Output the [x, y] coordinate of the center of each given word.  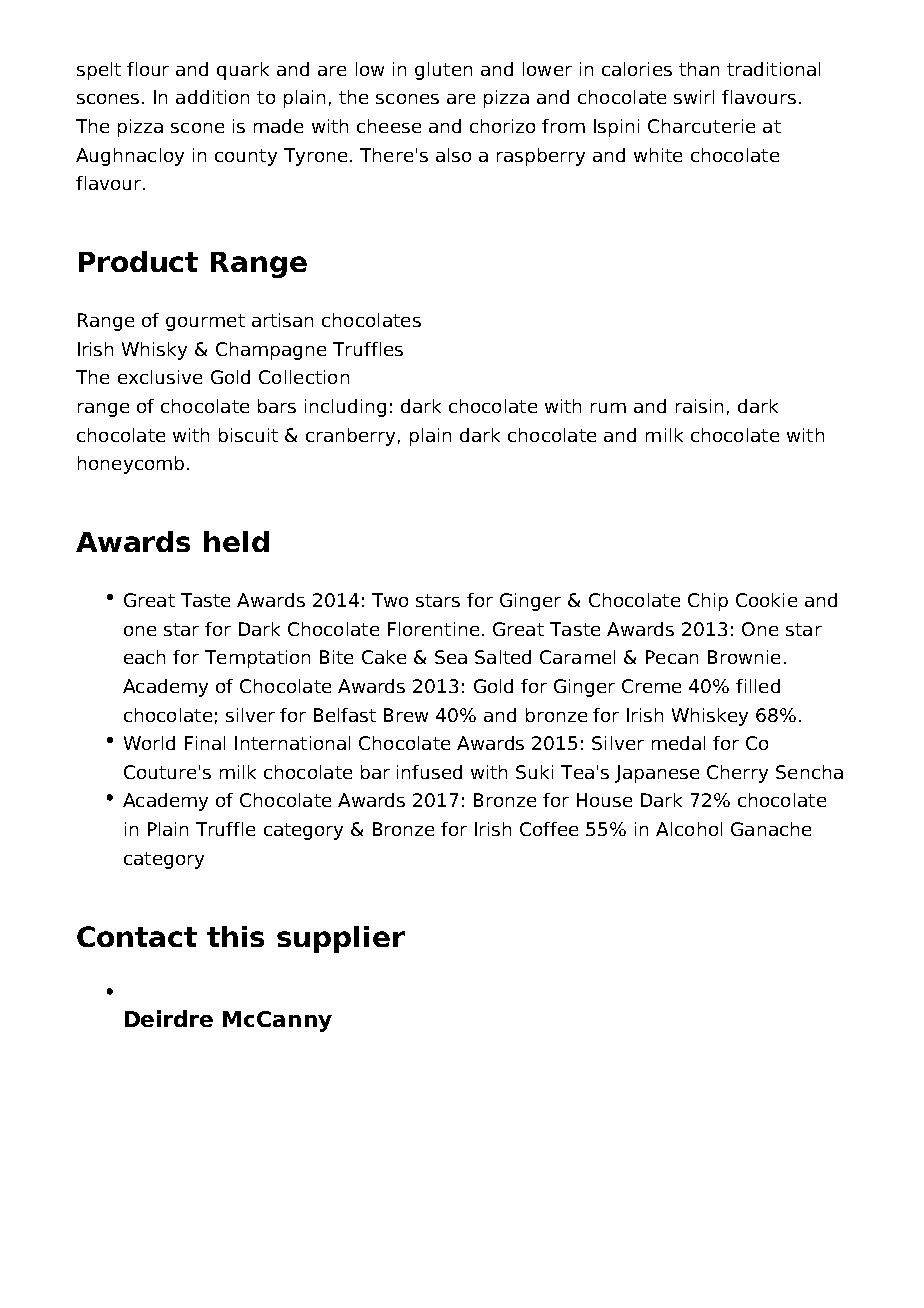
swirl [694, 97]
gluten [443, 71]
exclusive [160, 377]
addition [212, 97]
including [345, 408]
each [144, 657]
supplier [341, 939]
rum [608, 408]
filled [758, 686]
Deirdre [169, 1018]
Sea [451, 657]
